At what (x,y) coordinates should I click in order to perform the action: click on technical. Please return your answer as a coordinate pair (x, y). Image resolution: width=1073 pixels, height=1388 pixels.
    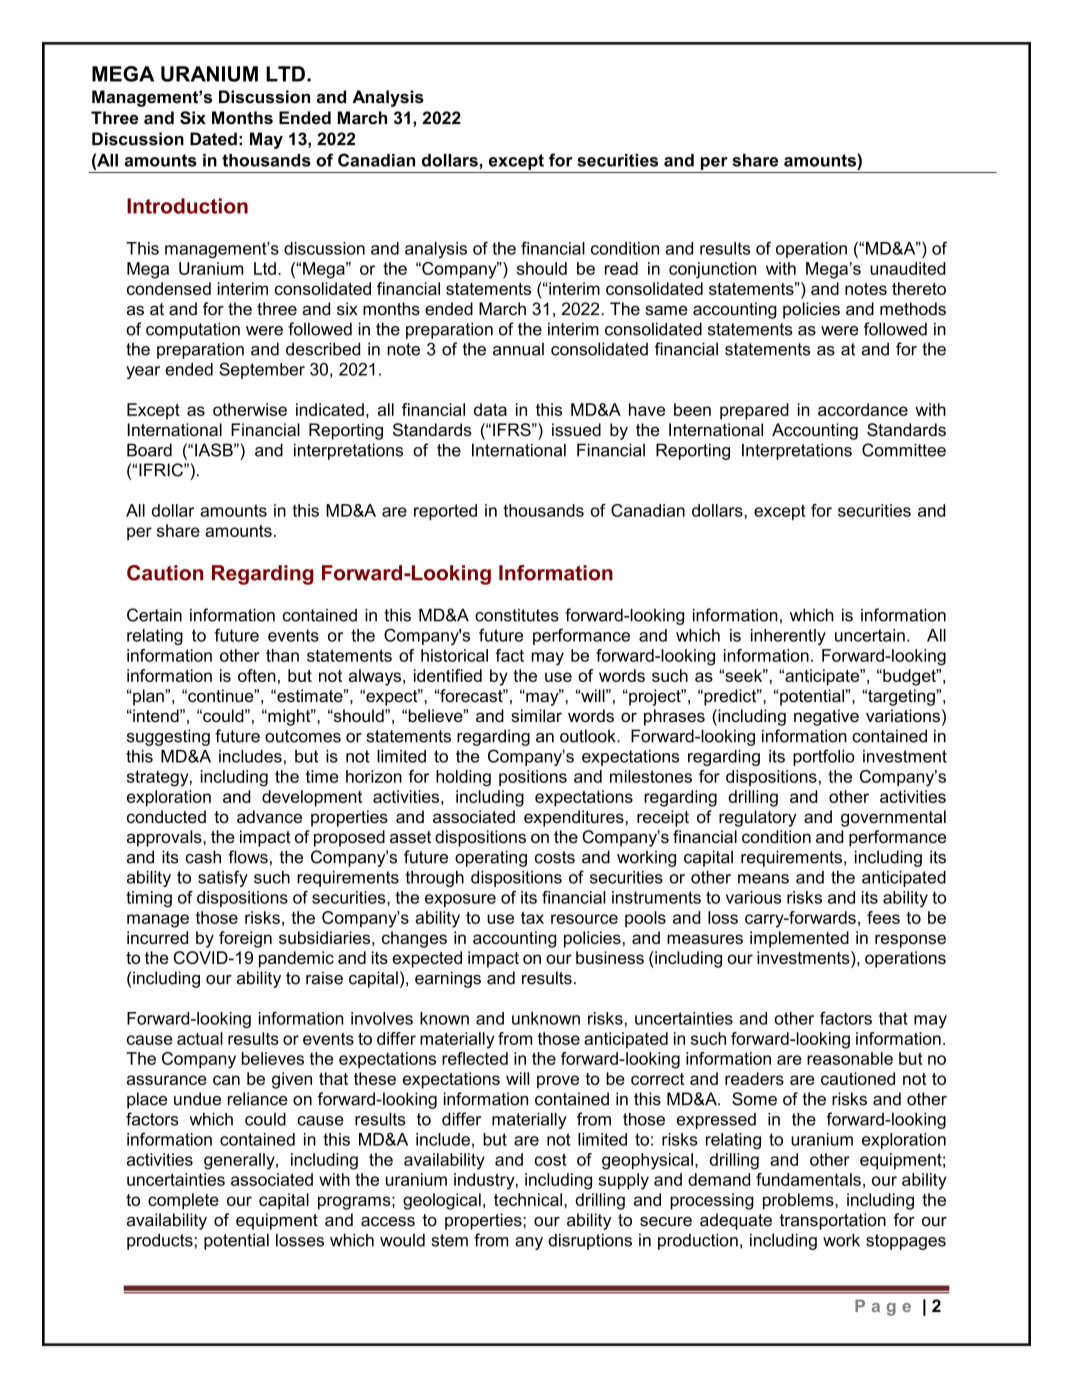
    Looking at the image, I should click on (529, 1199).
